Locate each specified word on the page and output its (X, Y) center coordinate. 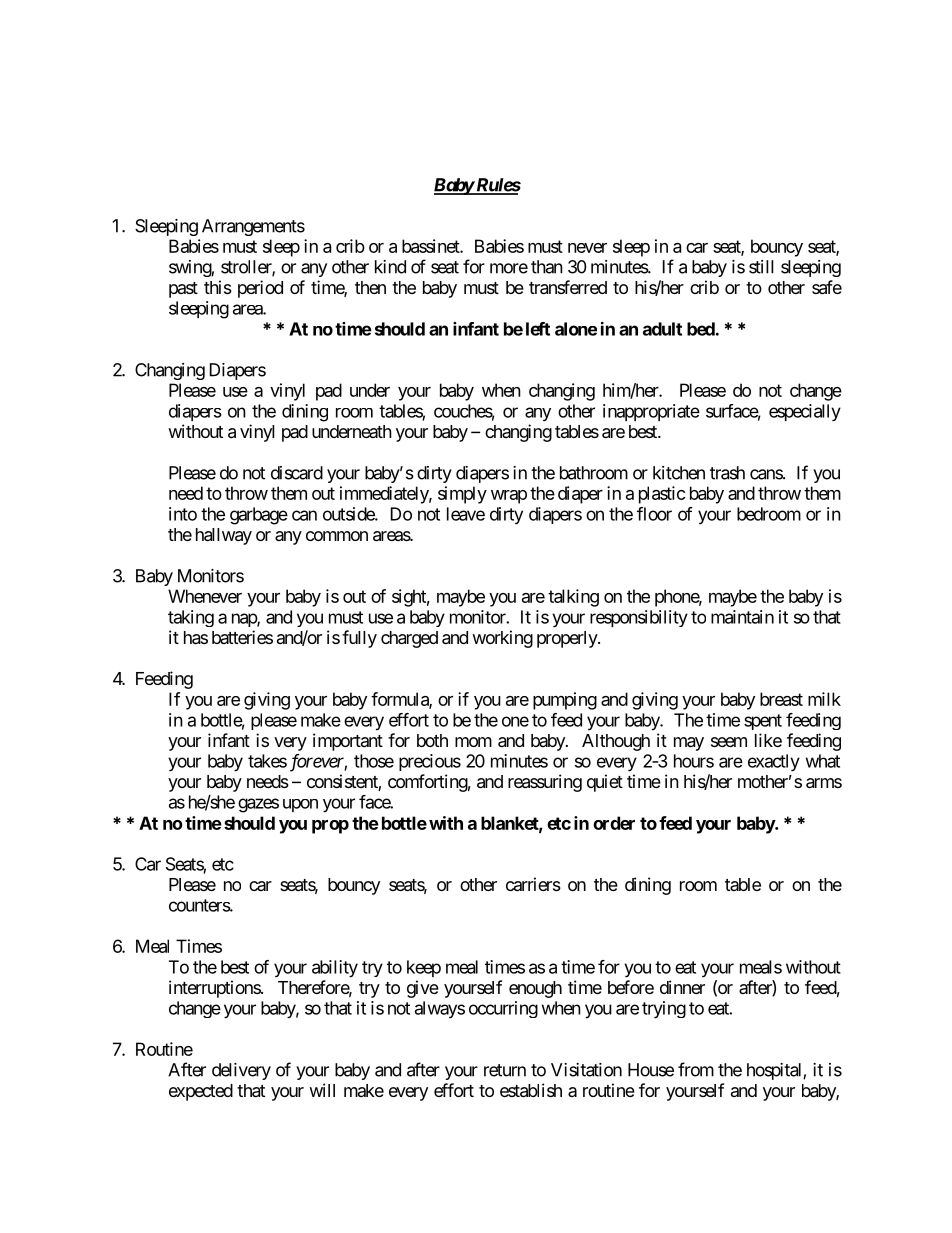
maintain (742, 617)
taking (191, 618)
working (502, 639)
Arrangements (253, 227)
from (696, 1069)
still (761, 267)
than (547, 267)
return (505, 1070)
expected (201, 1092)
